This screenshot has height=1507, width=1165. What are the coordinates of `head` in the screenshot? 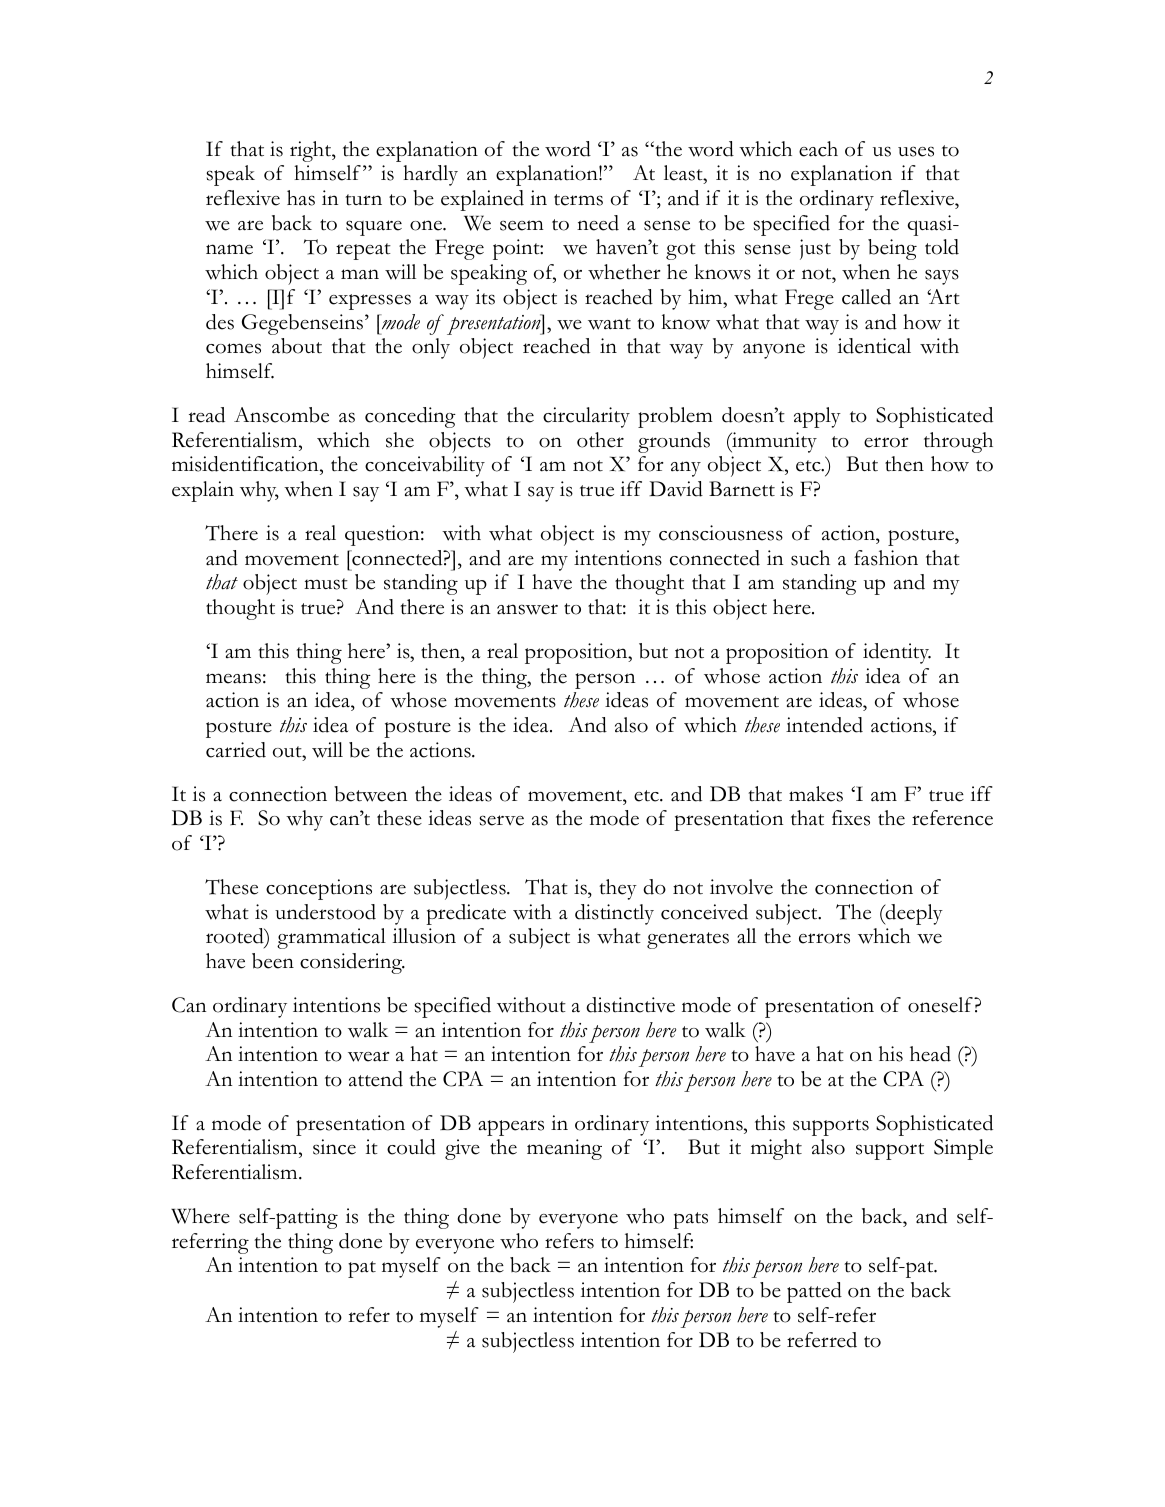 It's located at (930, 1054).
